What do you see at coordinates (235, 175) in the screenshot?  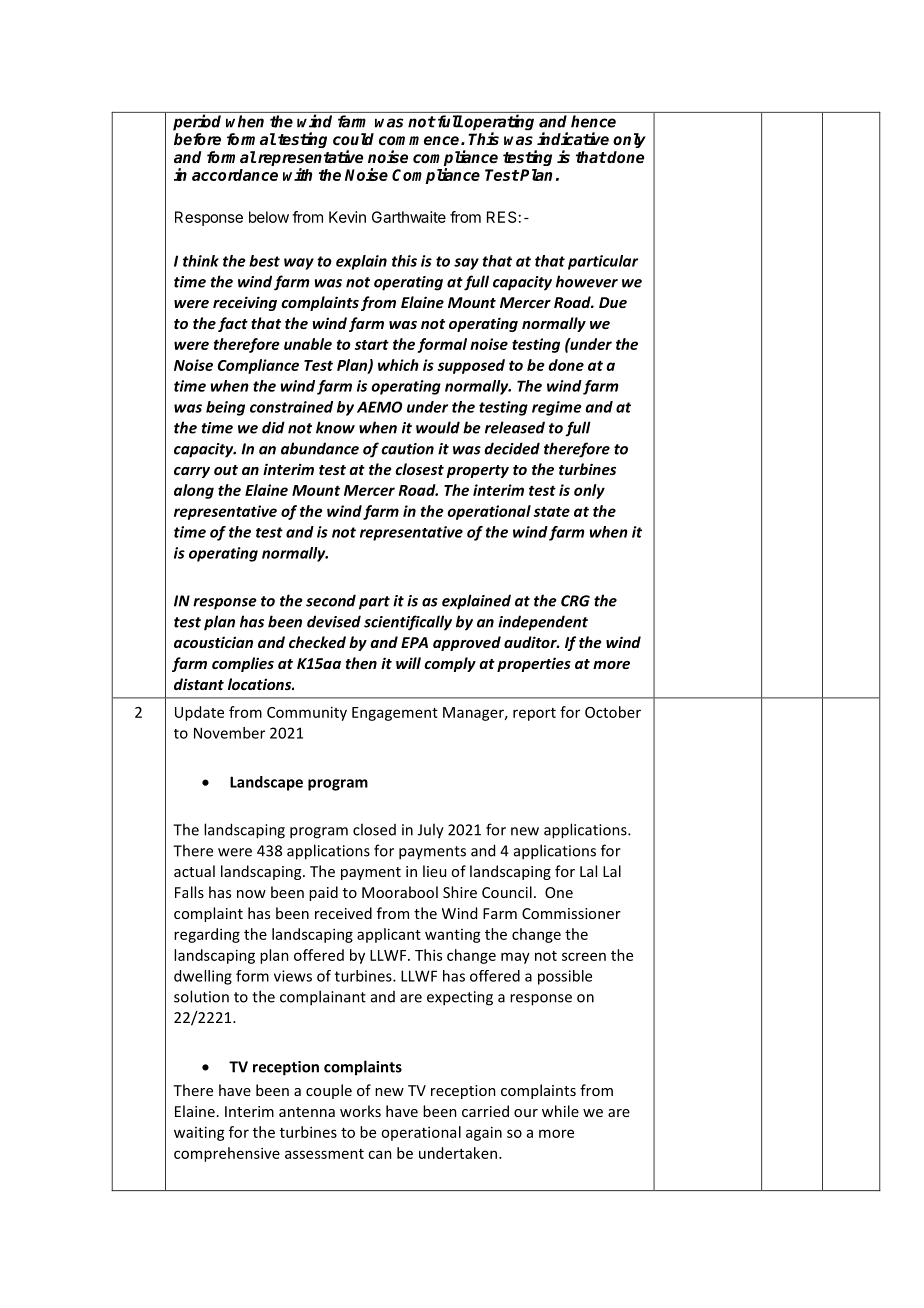 I see `accordance` at bounding box center [235, 175].
